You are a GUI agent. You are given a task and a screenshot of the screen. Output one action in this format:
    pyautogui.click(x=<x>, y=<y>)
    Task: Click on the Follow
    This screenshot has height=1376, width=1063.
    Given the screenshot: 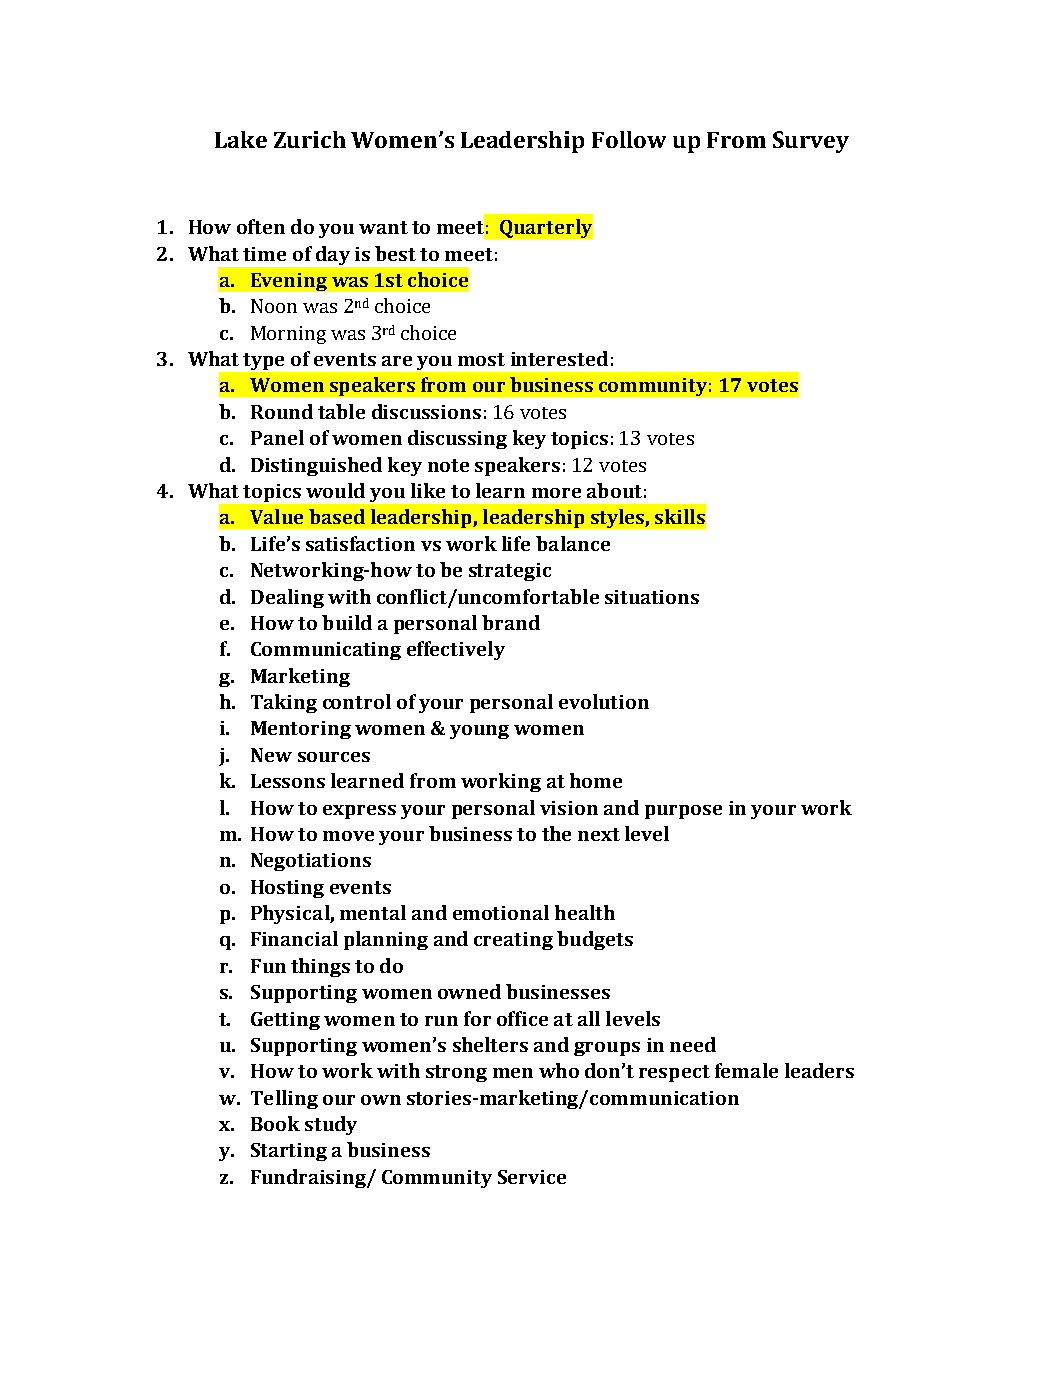 What is the action you would take?
    pyautogui.click(x=629, y=139)
